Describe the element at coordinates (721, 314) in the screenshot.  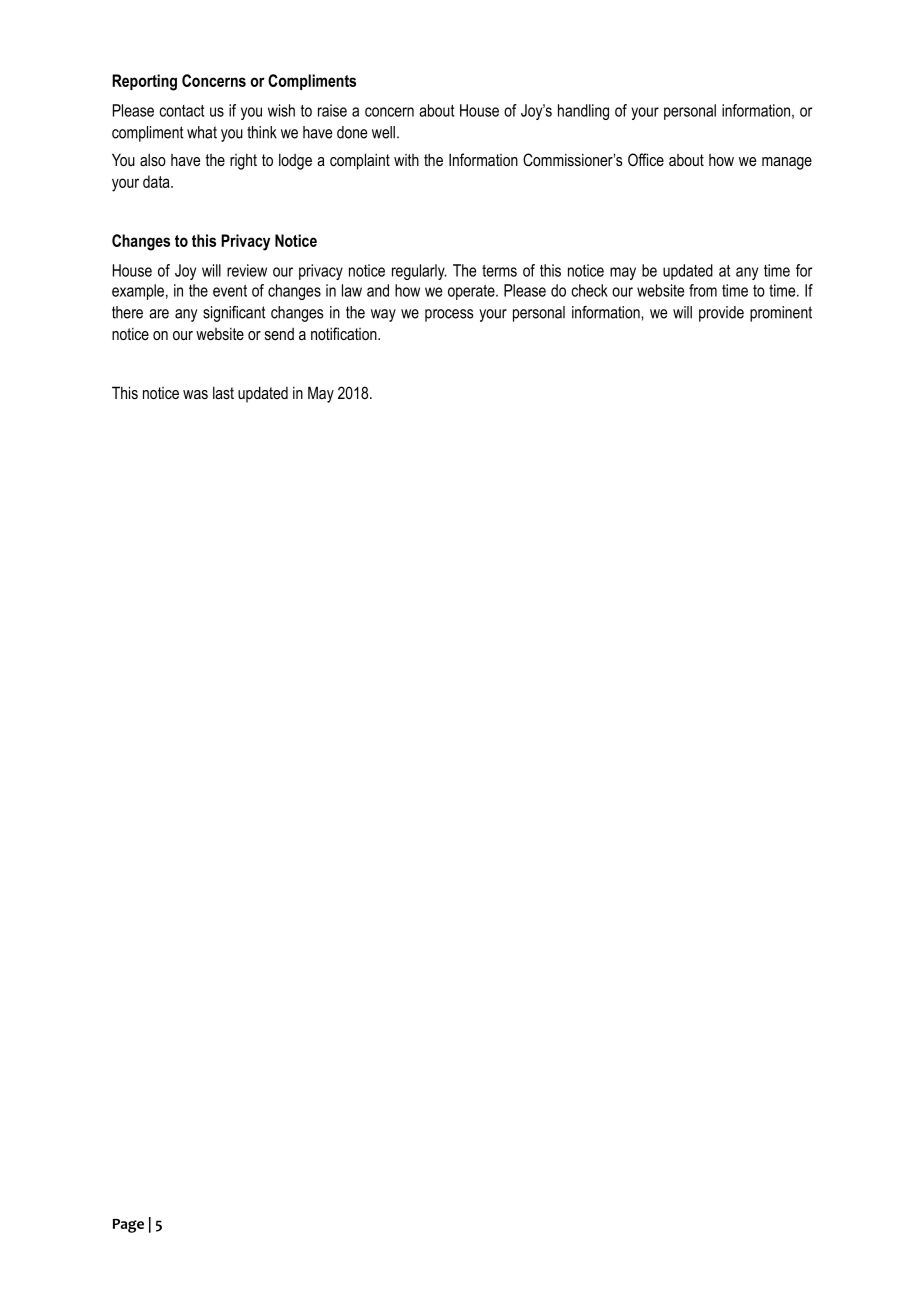
I see `provide` at that location.
